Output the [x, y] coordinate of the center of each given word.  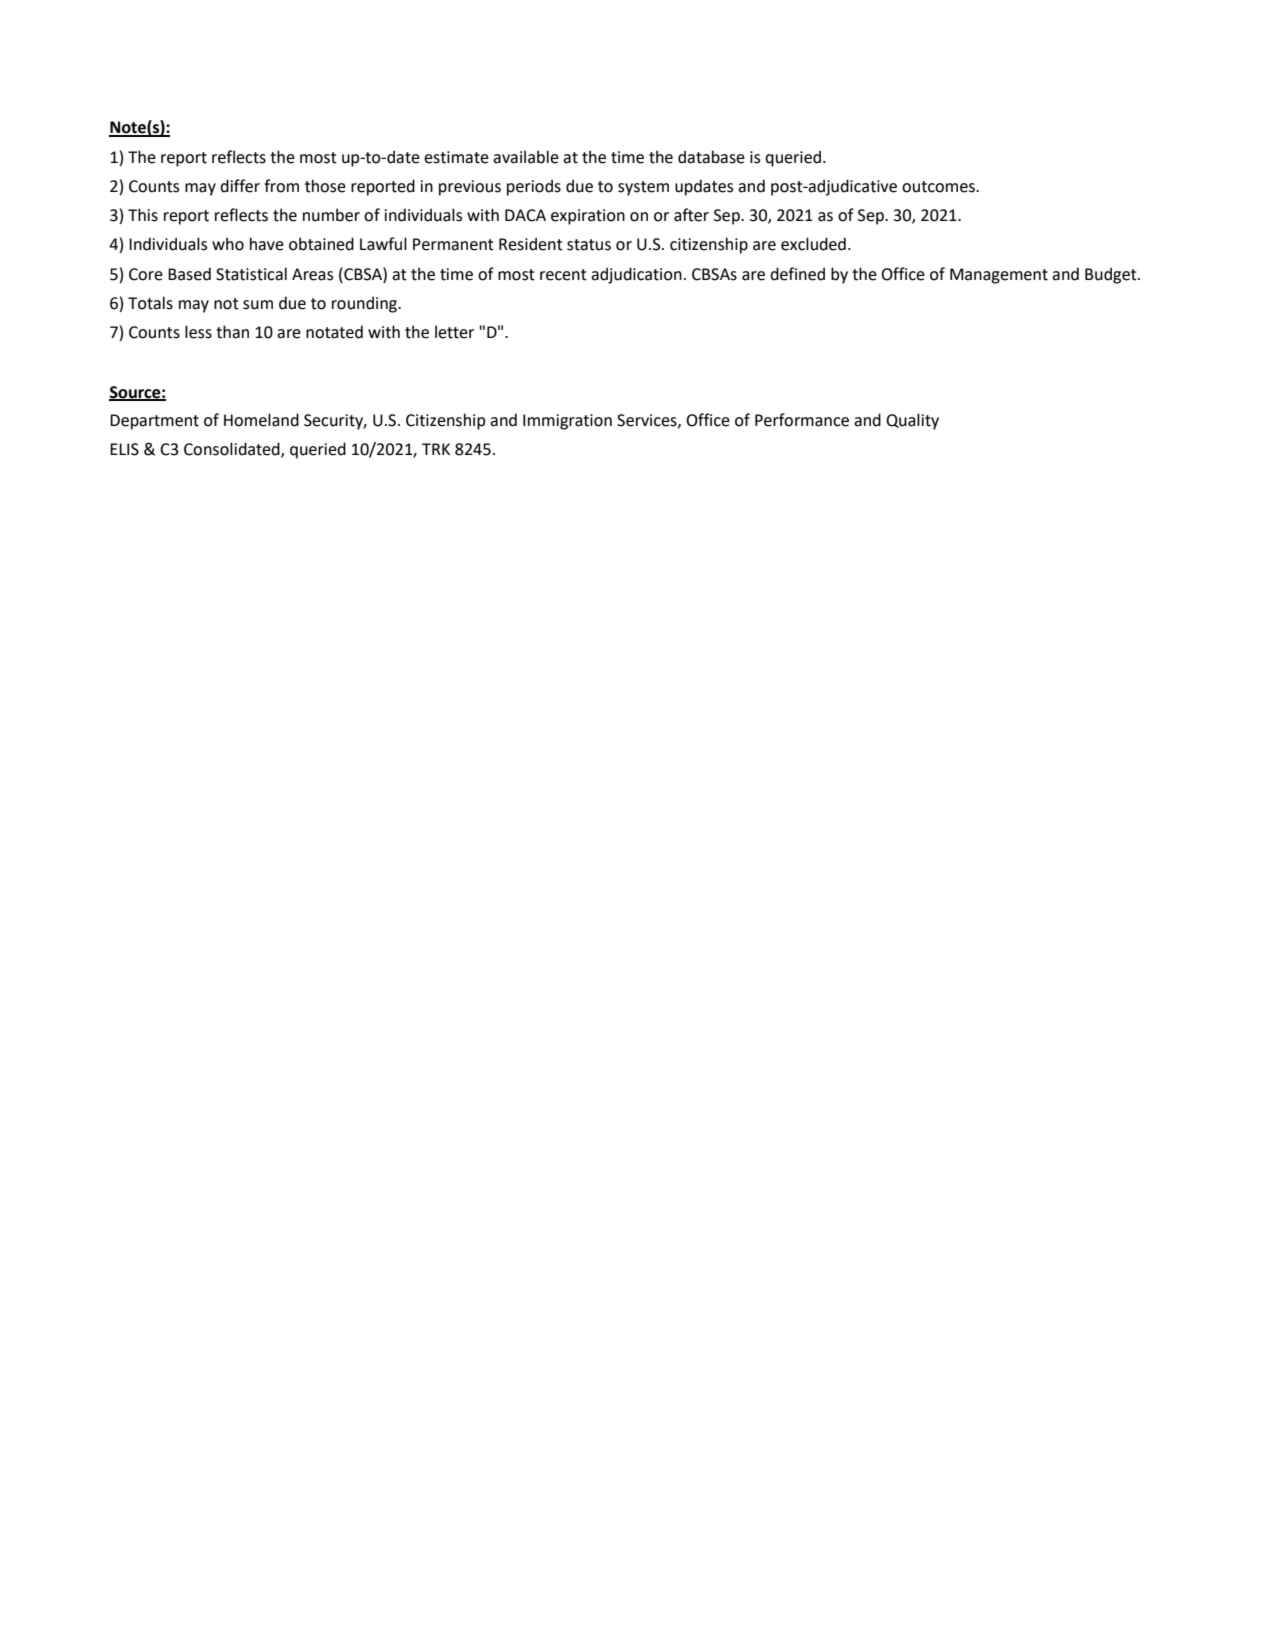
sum [258, 305]
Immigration [567, 422]
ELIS [124, 449]
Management [999, 276]
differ [240, 186]
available [526, 157]
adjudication [636, 275]
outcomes [939, 187]
